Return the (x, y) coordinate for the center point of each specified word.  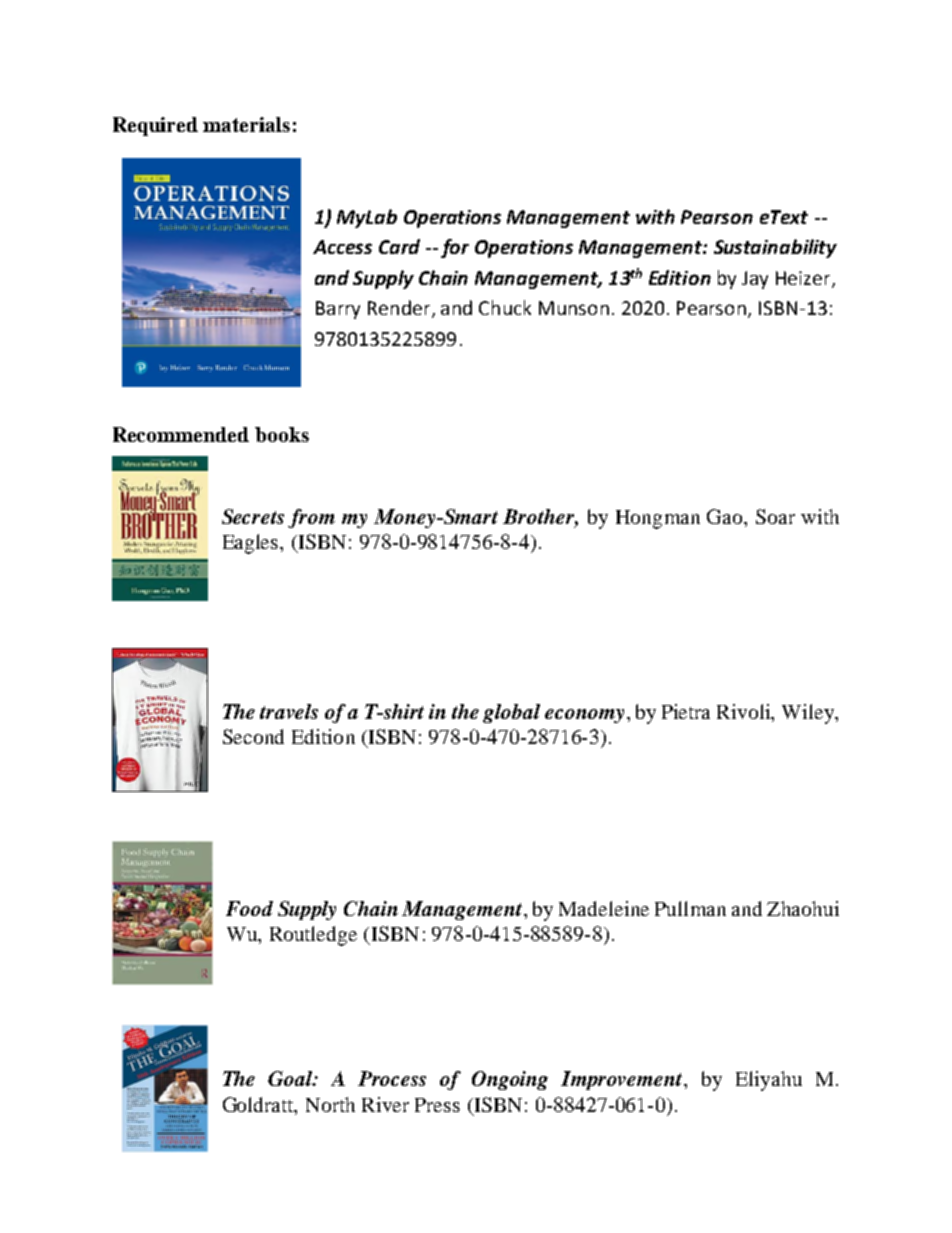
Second (253, 736)
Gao (726, 516)
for (455, 248)
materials (246, 124)
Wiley (809, 714)
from (311, 518)
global (511, 713)
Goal (291, 1078)
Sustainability (775, 248)
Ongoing (510, 1080)
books (282, 434)
